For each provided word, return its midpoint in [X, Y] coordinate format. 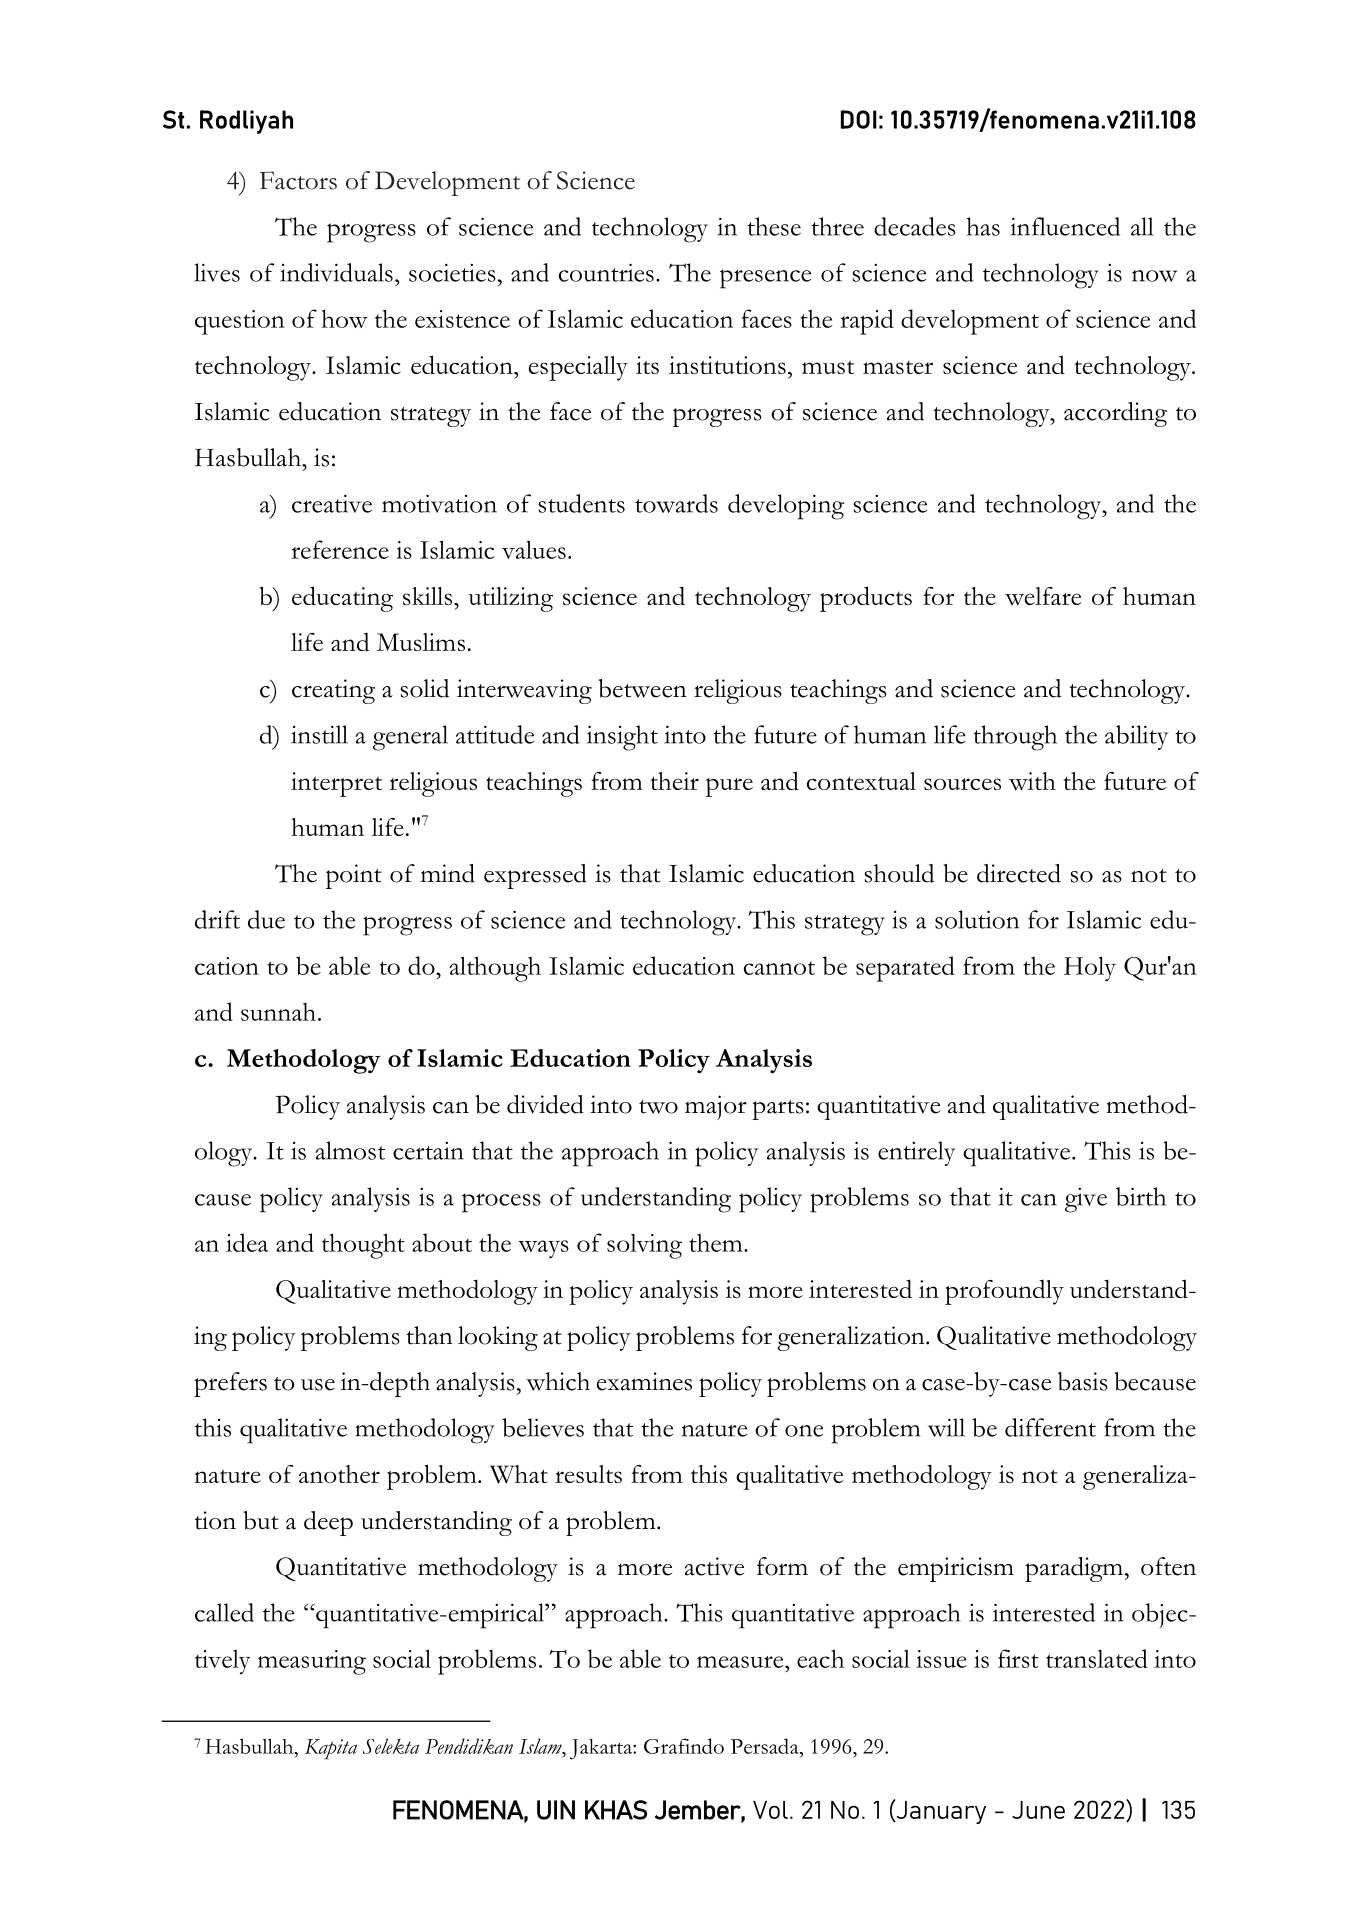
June [1038, 1810]
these [774, 226]
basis [1083, 1381]
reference [340, 549]
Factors [298, 180]
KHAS [616, 1810]
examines [644, 1381]
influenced [1065, 226]
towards [676, 503]
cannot [779, 968]
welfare [1043, 596]
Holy [1090, 969]
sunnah [278, 1012]
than [429, 1335]
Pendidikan [469, 1746]
